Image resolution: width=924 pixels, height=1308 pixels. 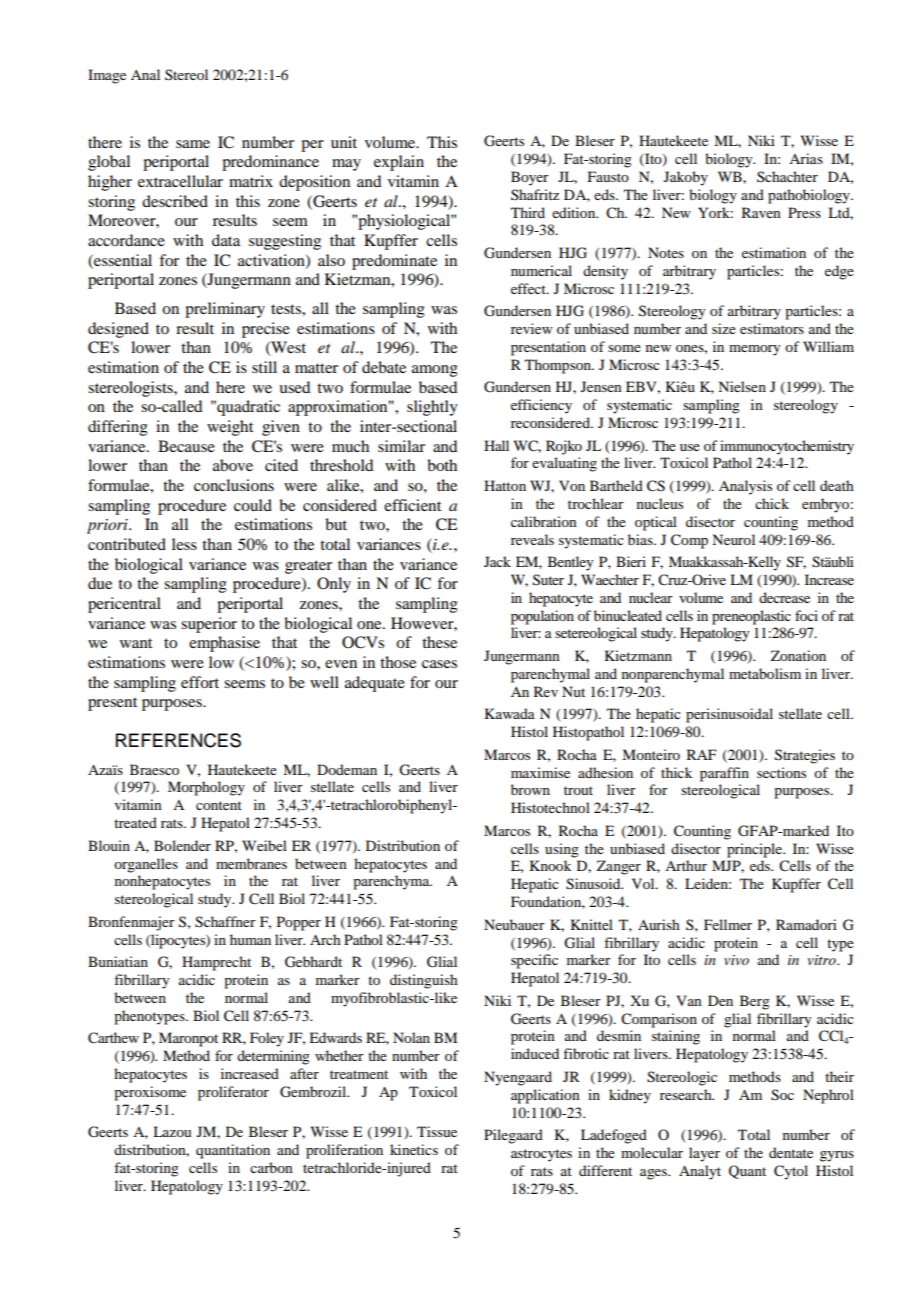 I want to click on Morphology, so click(x=206, y=788).
